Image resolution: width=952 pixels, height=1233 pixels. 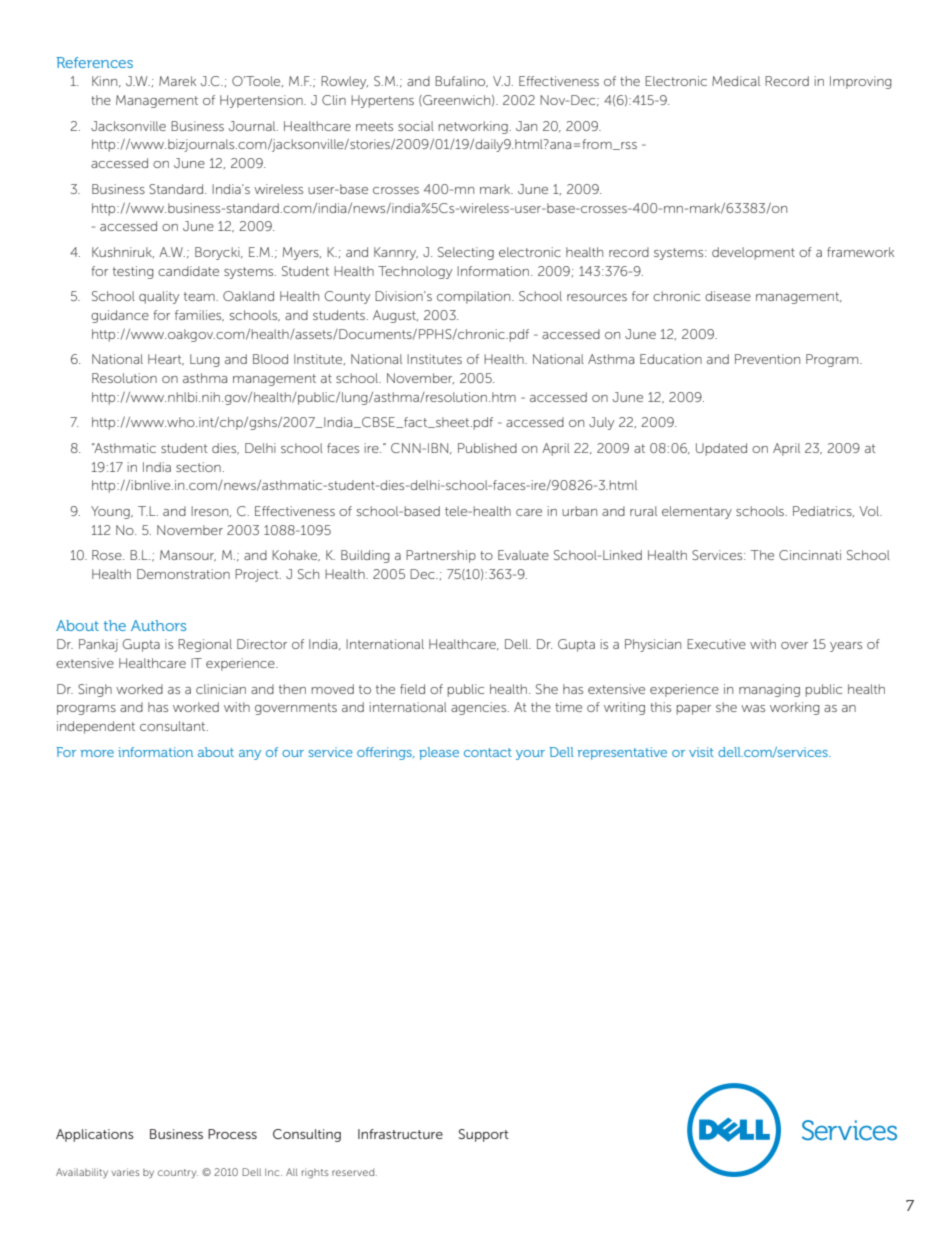 I want to click on Process, so click(x=232, y=1134).
